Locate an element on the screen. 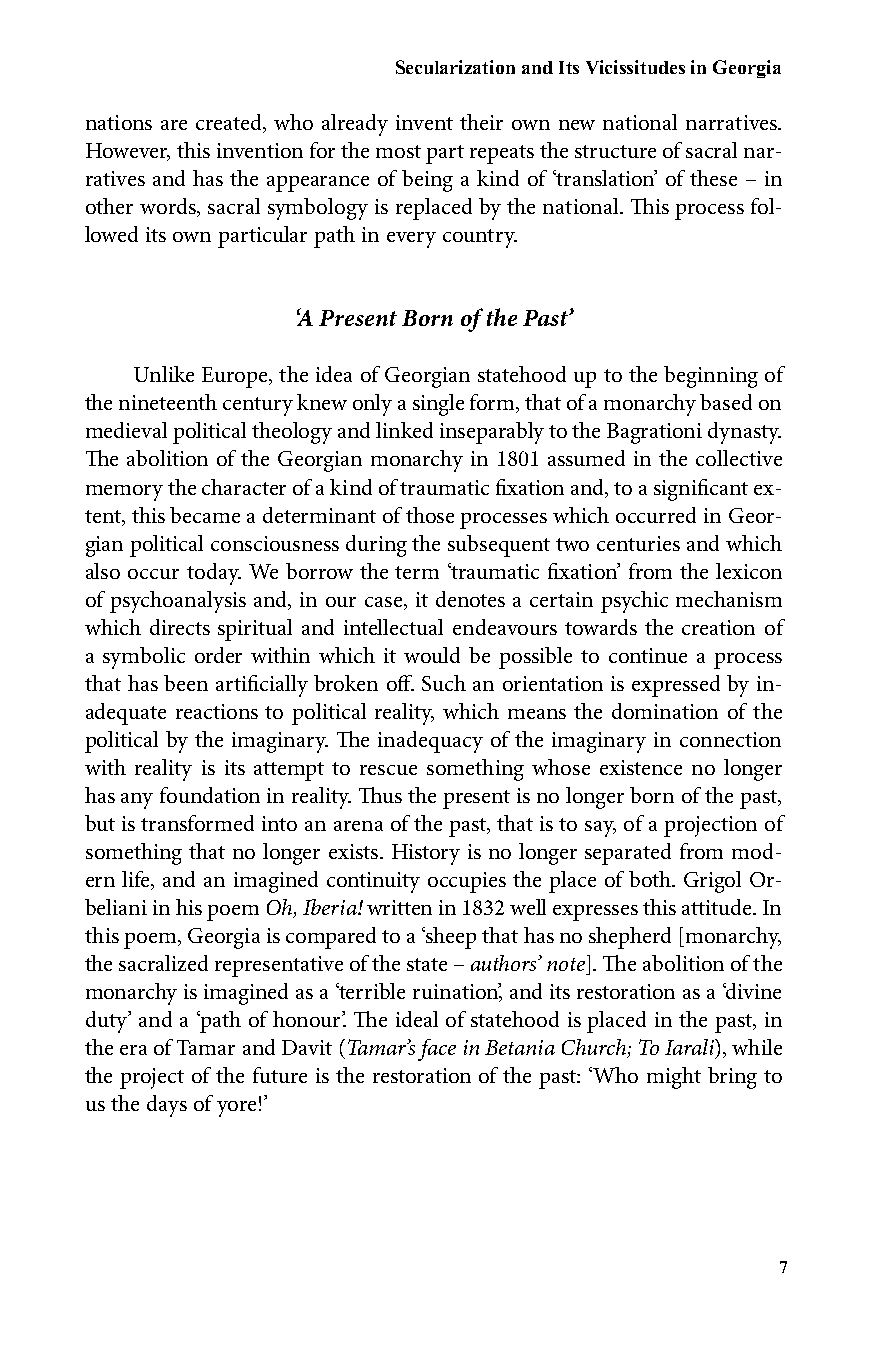 Image resolution: width=896 pixels, height=1345 pixels. Vicissitudes is located at coordinates (635, 67).
